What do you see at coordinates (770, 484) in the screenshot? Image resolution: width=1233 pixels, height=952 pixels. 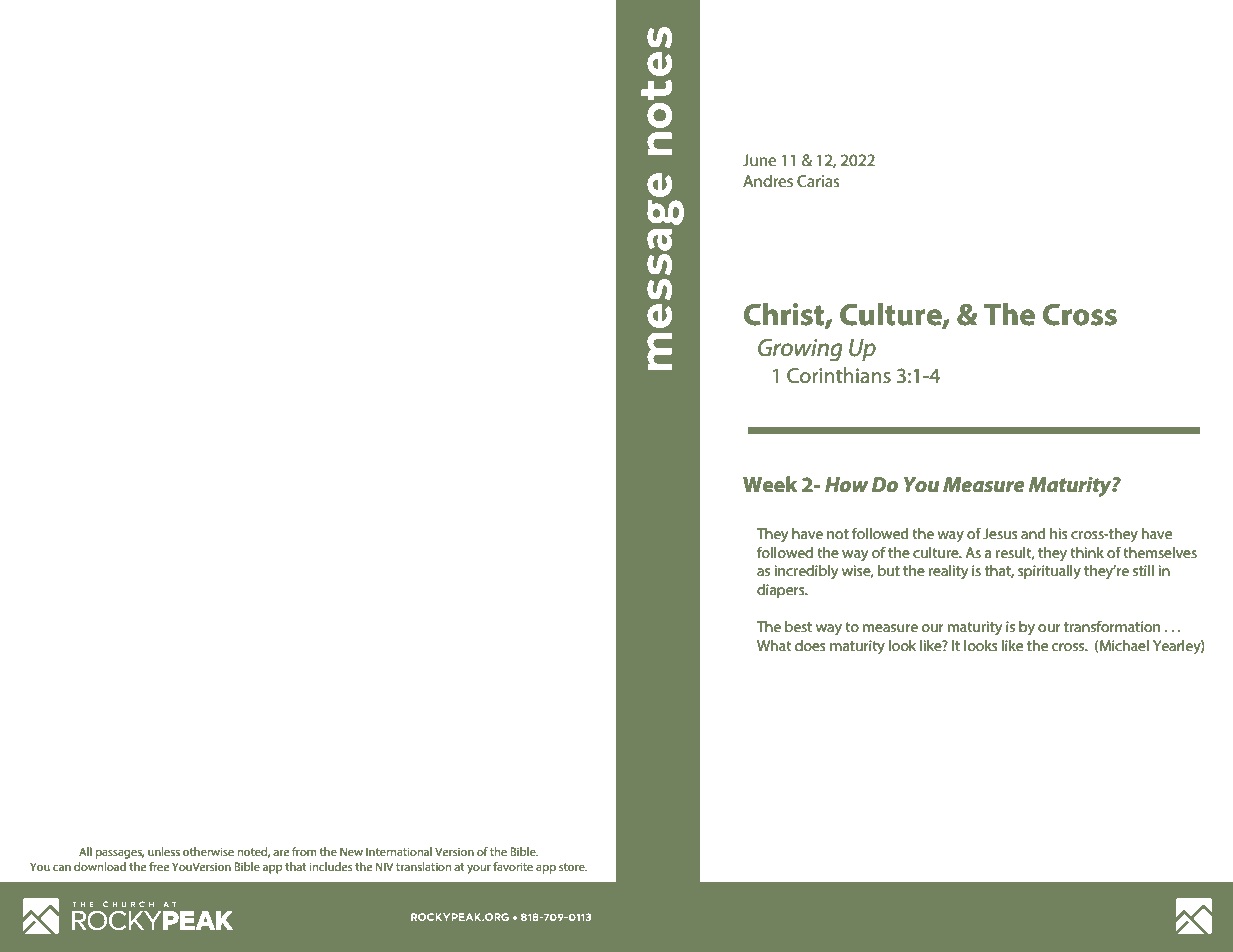 I see `Week` at bounding box center [770, 484].
